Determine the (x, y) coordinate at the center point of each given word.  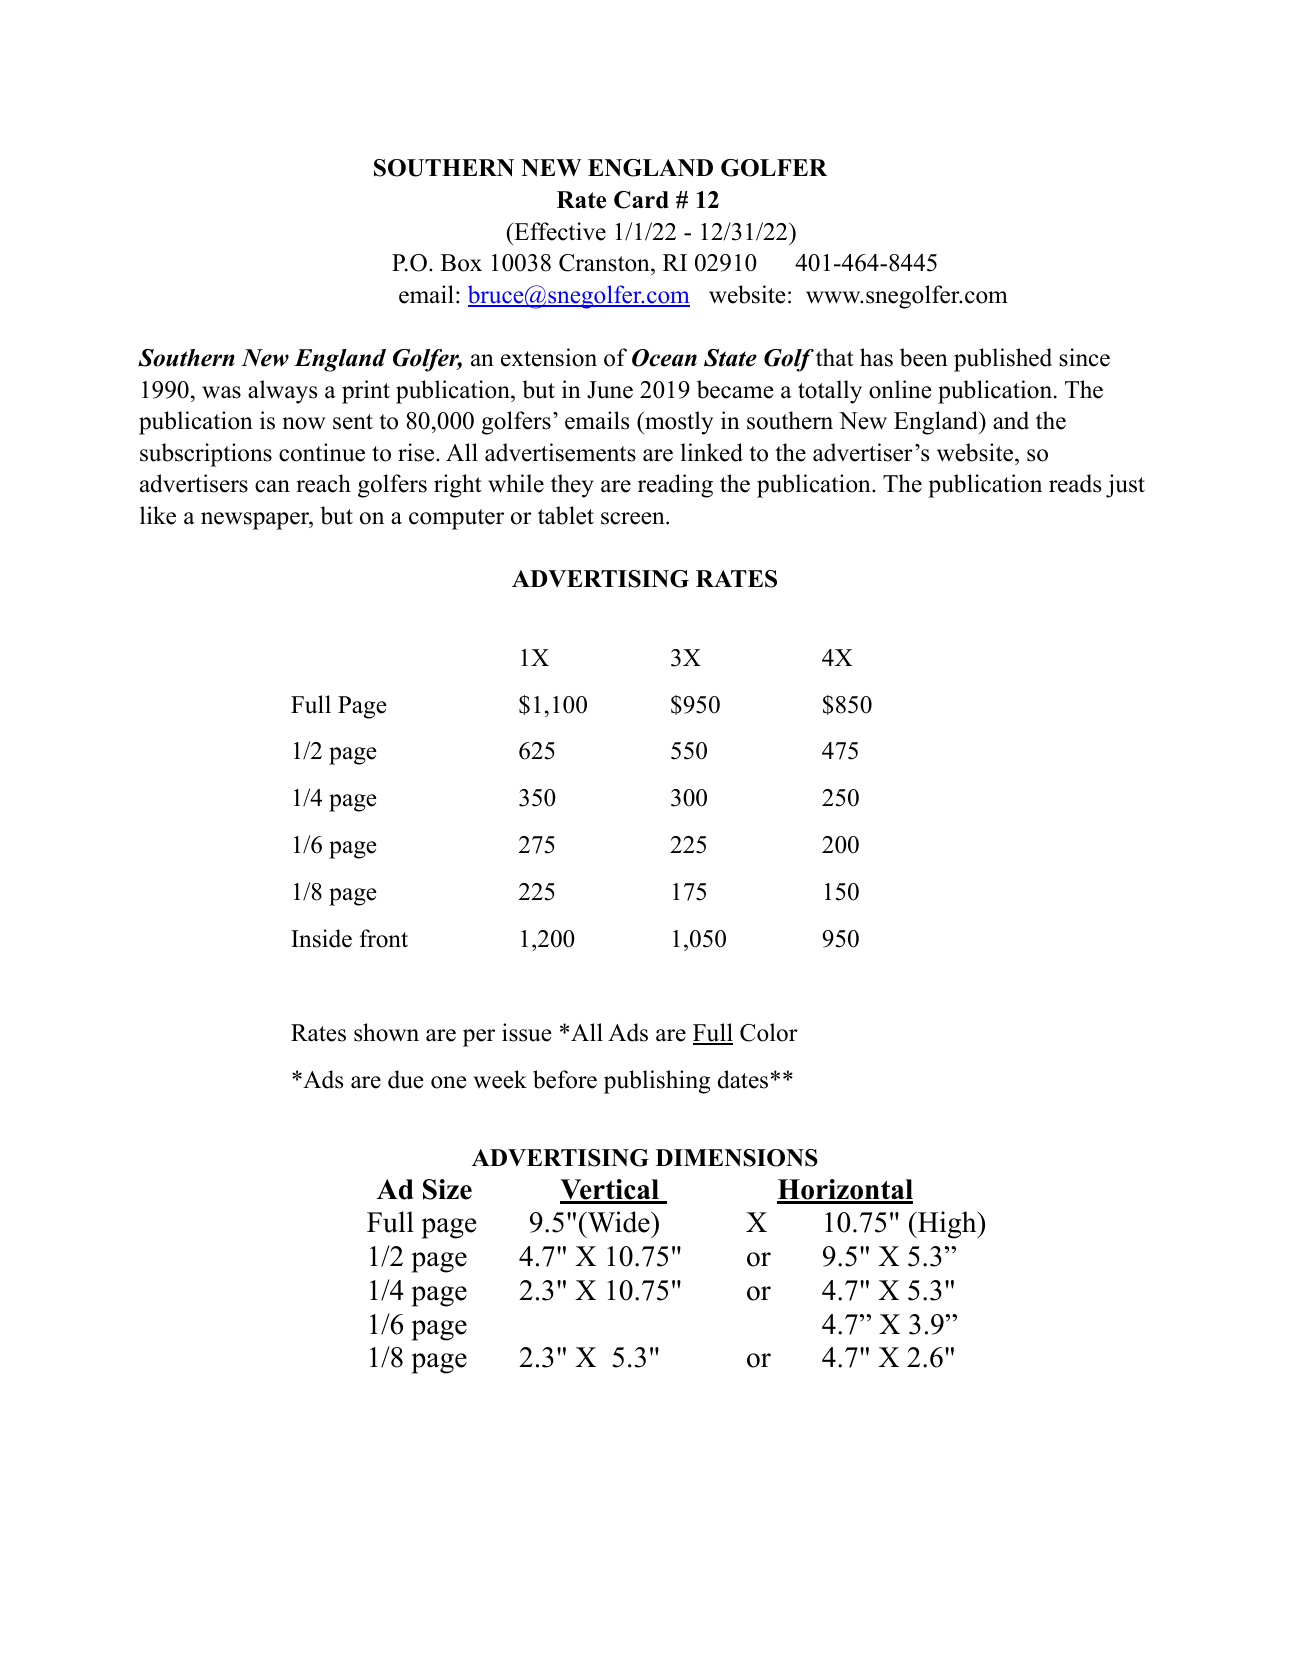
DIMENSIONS (737, 1158)
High (947, 1225)
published (1003, 360)
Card (641, 200)
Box (461, 263)
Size (447, 1189)
